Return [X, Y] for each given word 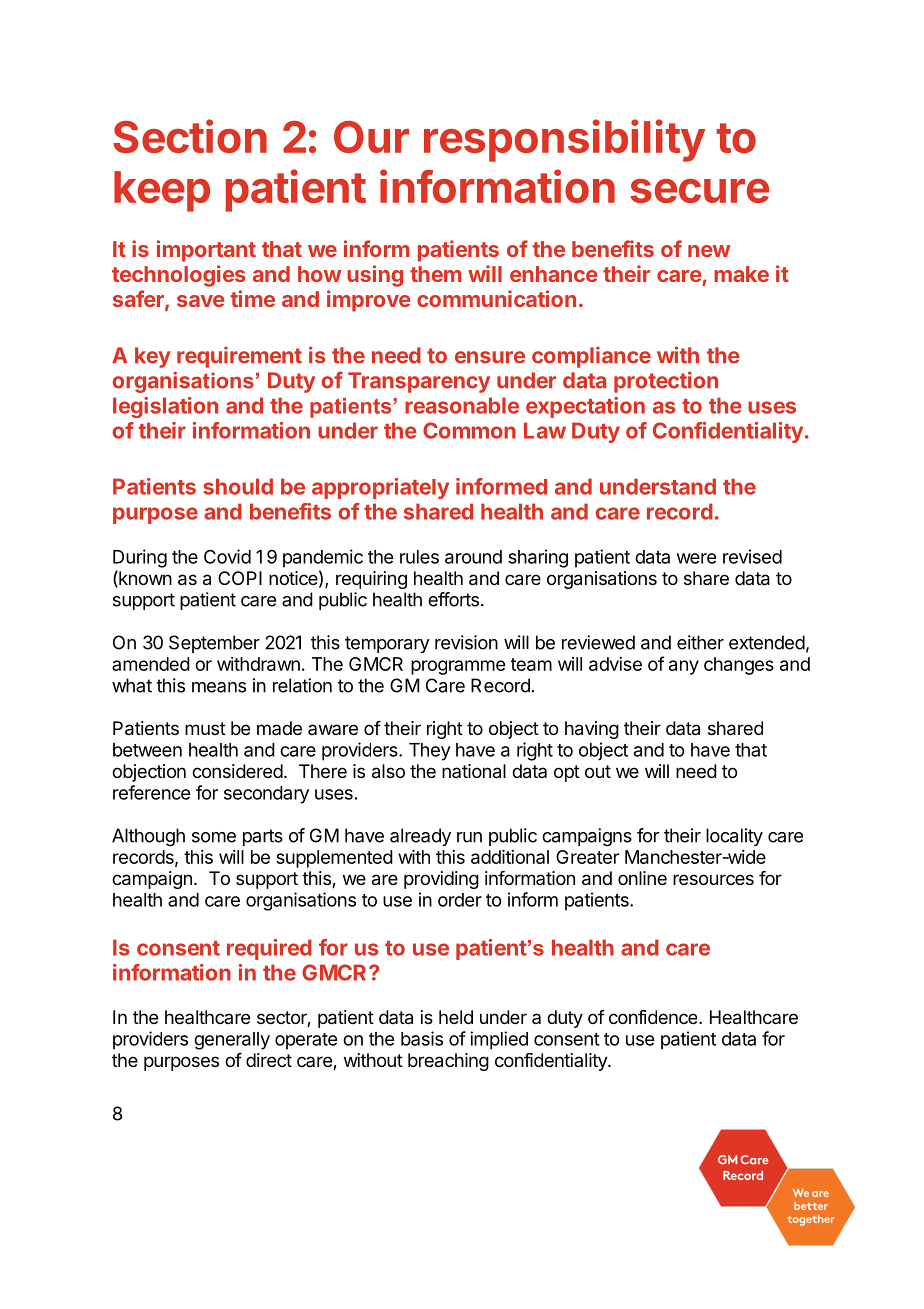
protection [666, 382]
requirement [239, 357]
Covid [227, 556]
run [469, 837]
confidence [654, 1017]
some [214, 837]
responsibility [564, 140]
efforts [453, 599]
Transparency [419, 382]
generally [232, 1041]
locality [734, 837]
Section [190, 136]
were [696, 558]
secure [699, 191]
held [456, 1017]
